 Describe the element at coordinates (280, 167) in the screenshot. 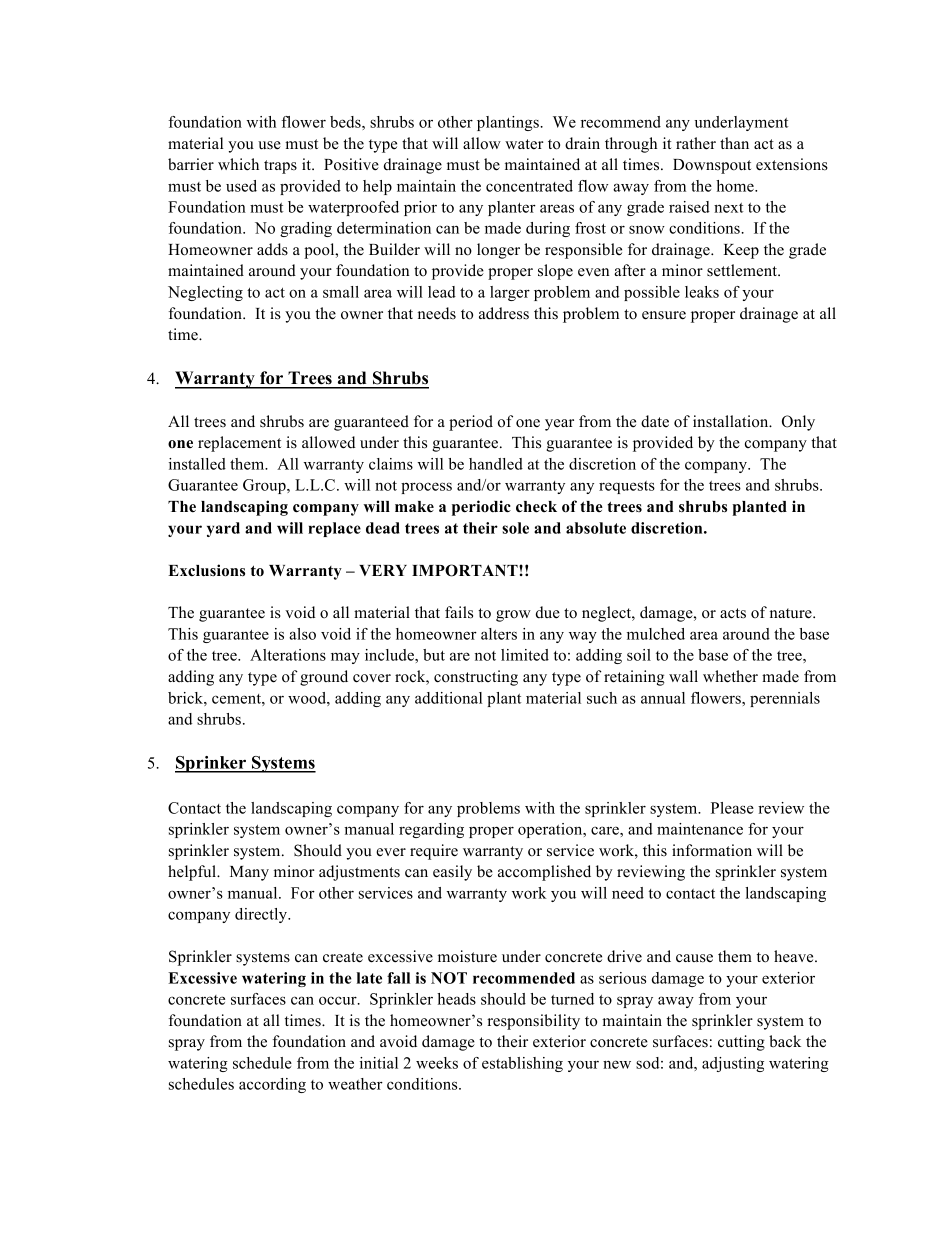

I see `traps` at that location.
